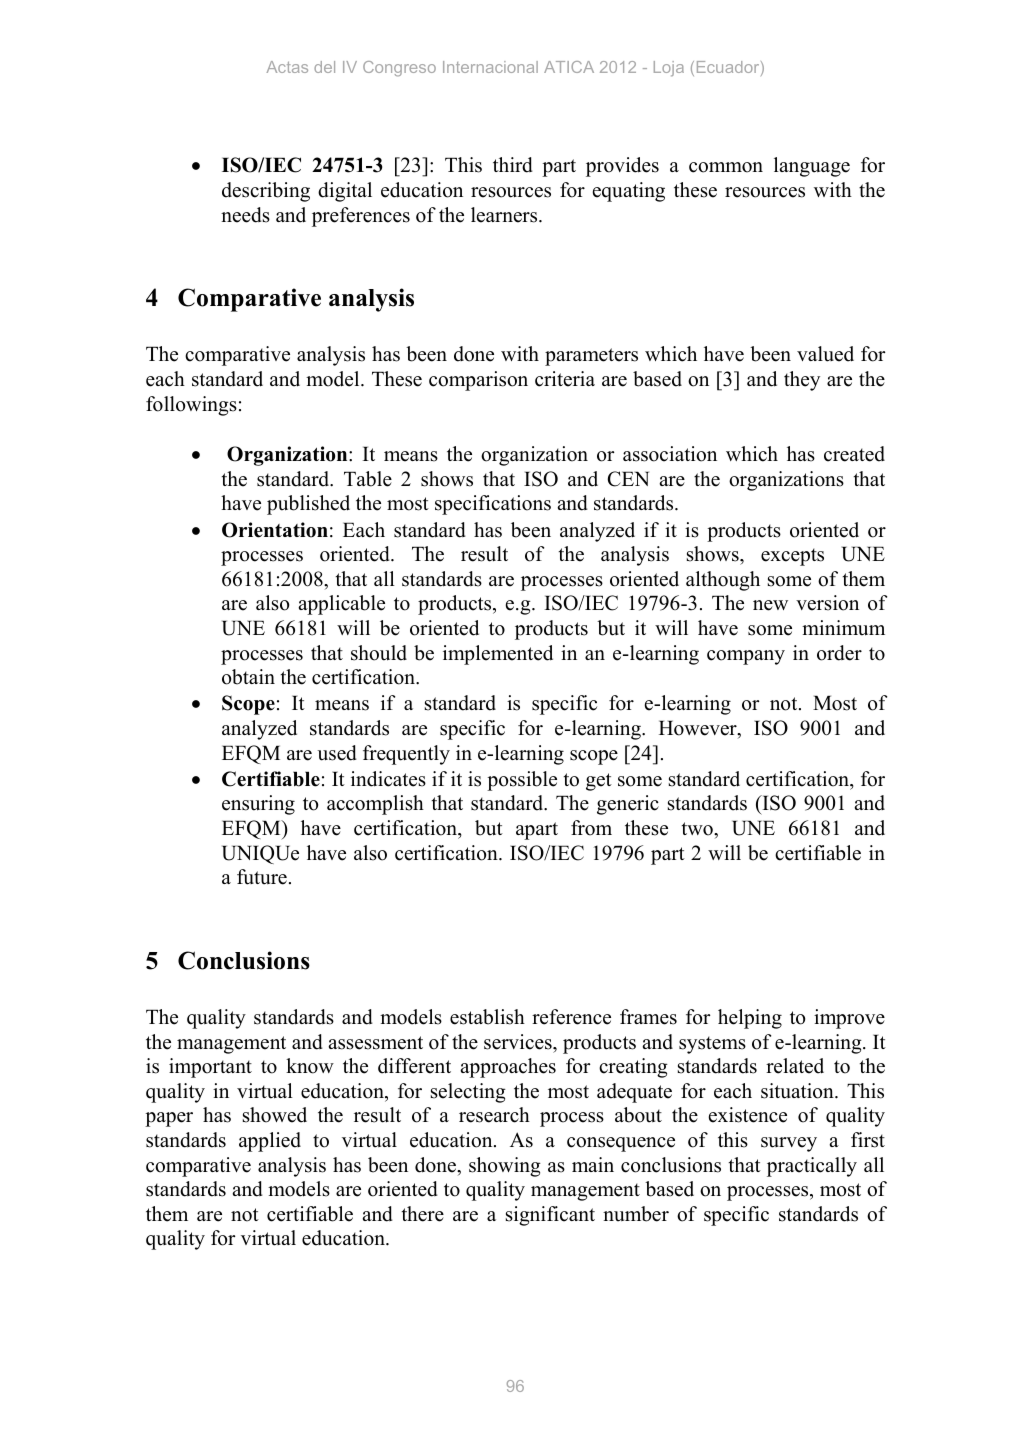 This screenshot has width=1031, height=1456. Describe the element at coordinates (270, 1142) in the screenshot. I see `applied` at that location.
